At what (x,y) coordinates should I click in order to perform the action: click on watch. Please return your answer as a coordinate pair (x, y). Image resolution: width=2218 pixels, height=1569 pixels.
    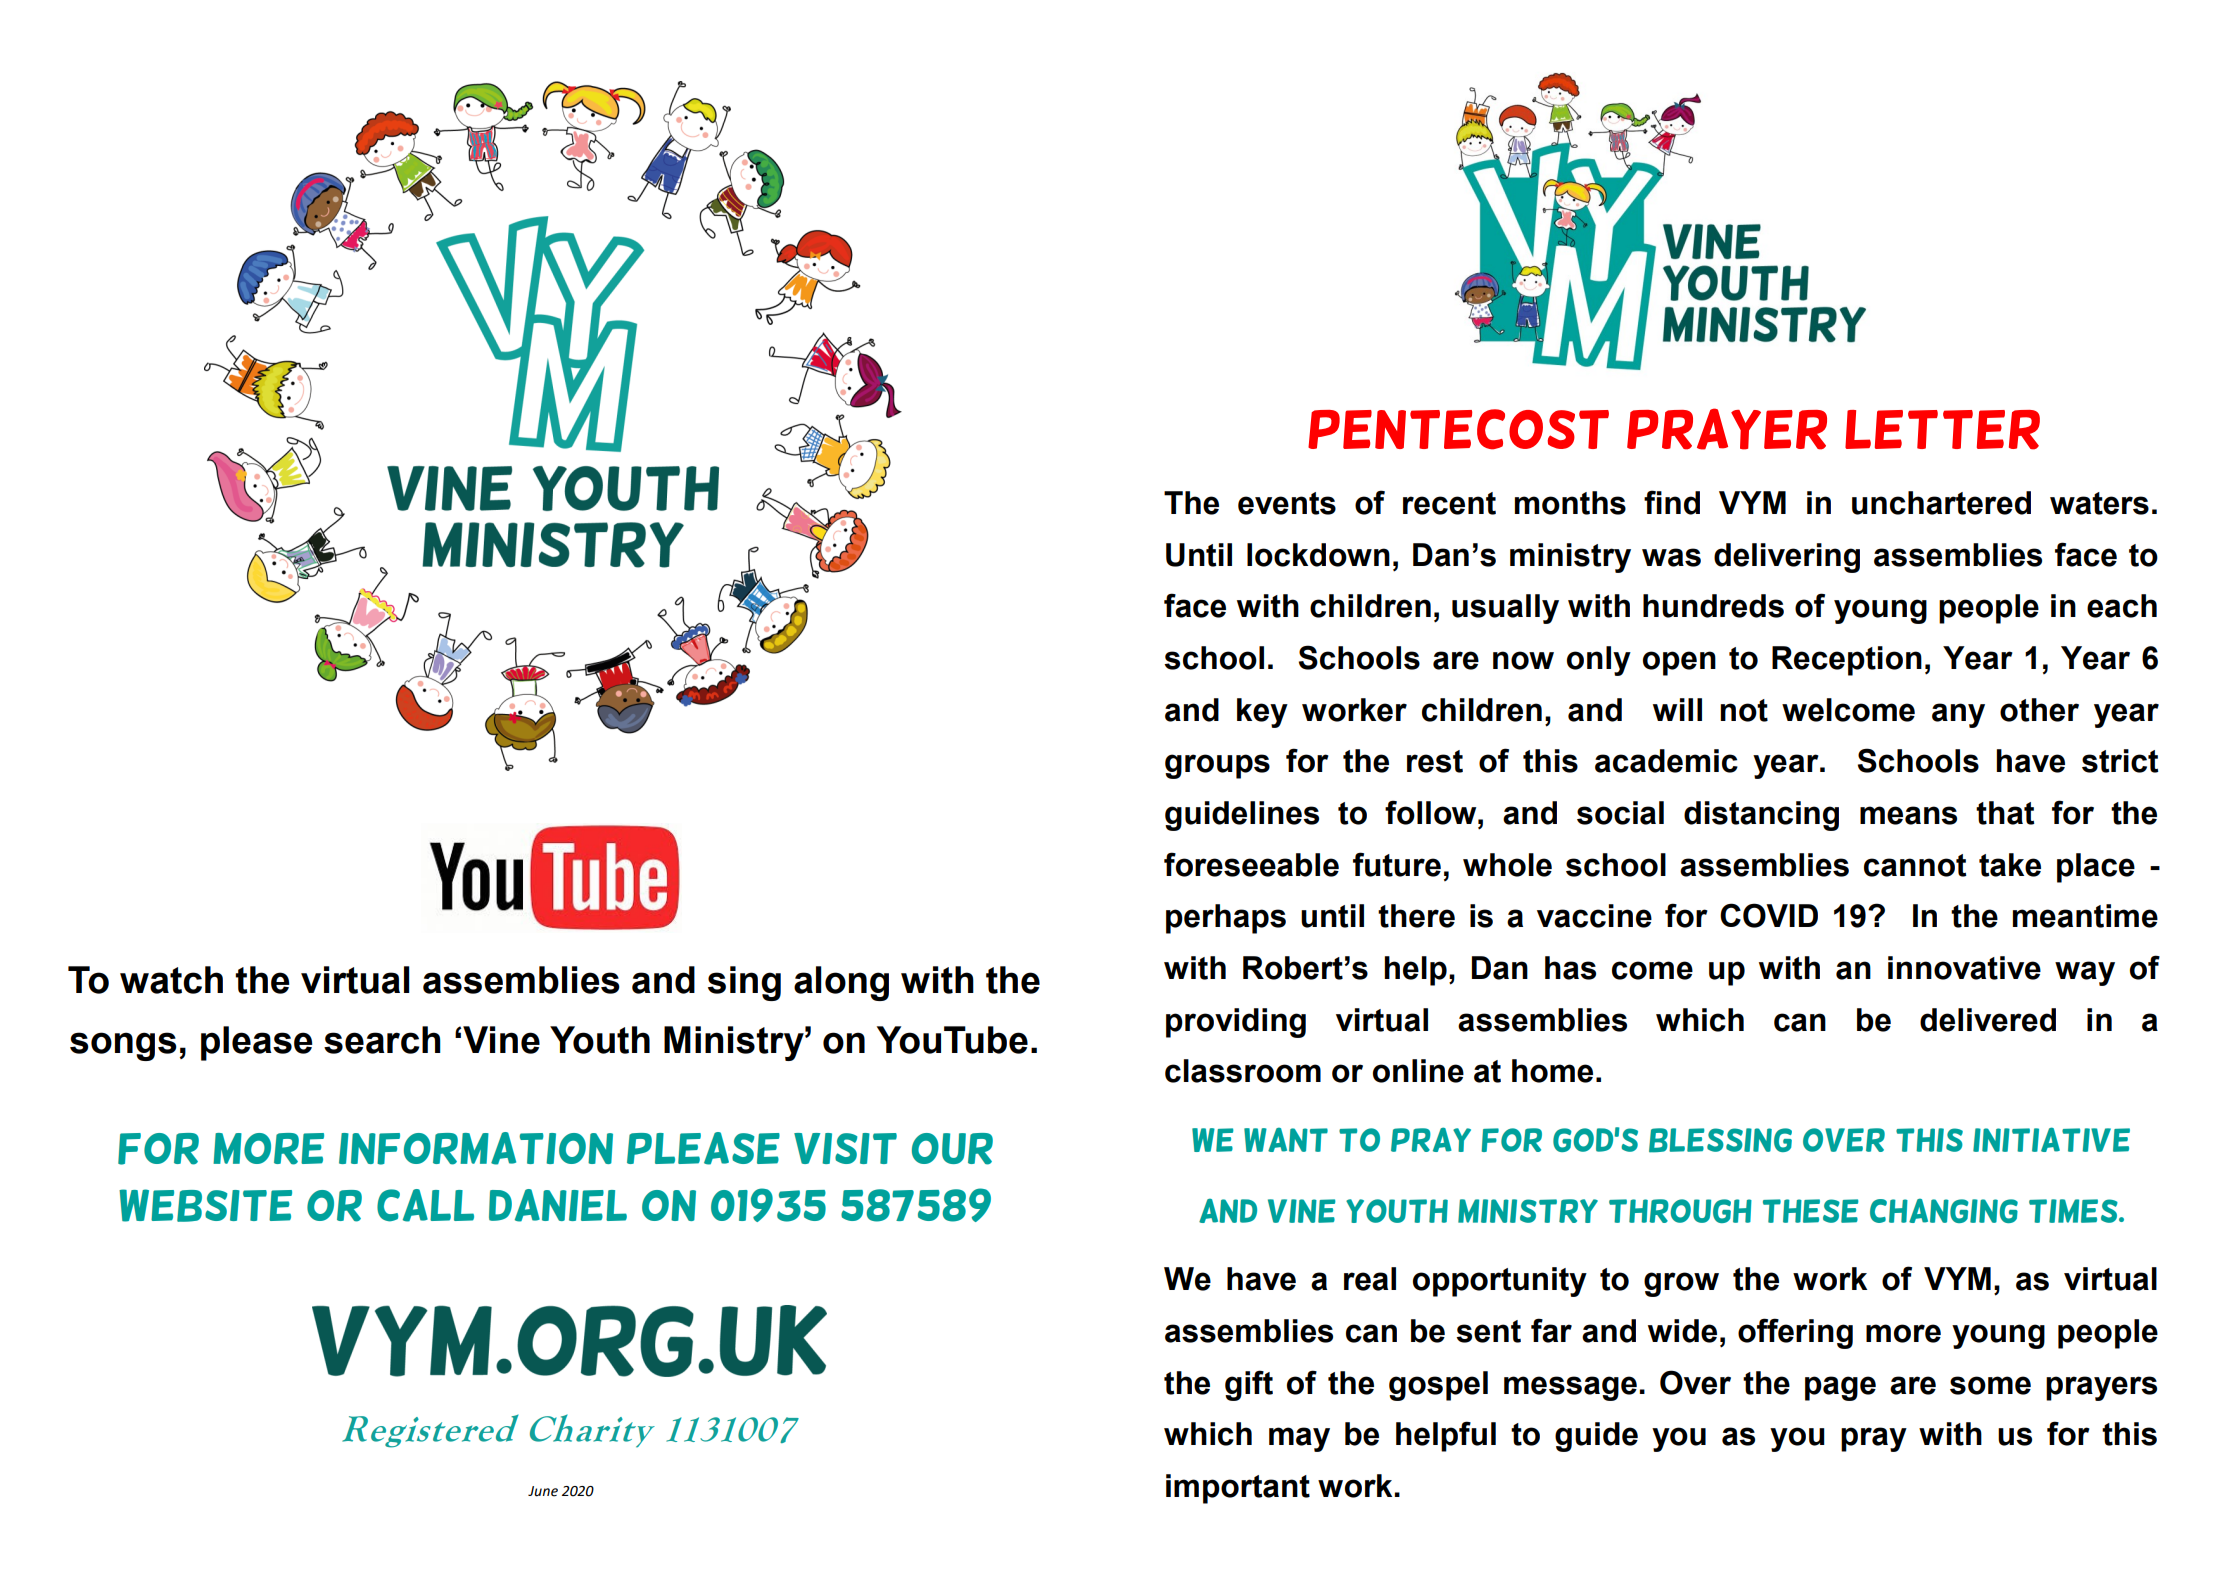
    Looking at the image, I should click on (171, 980).
